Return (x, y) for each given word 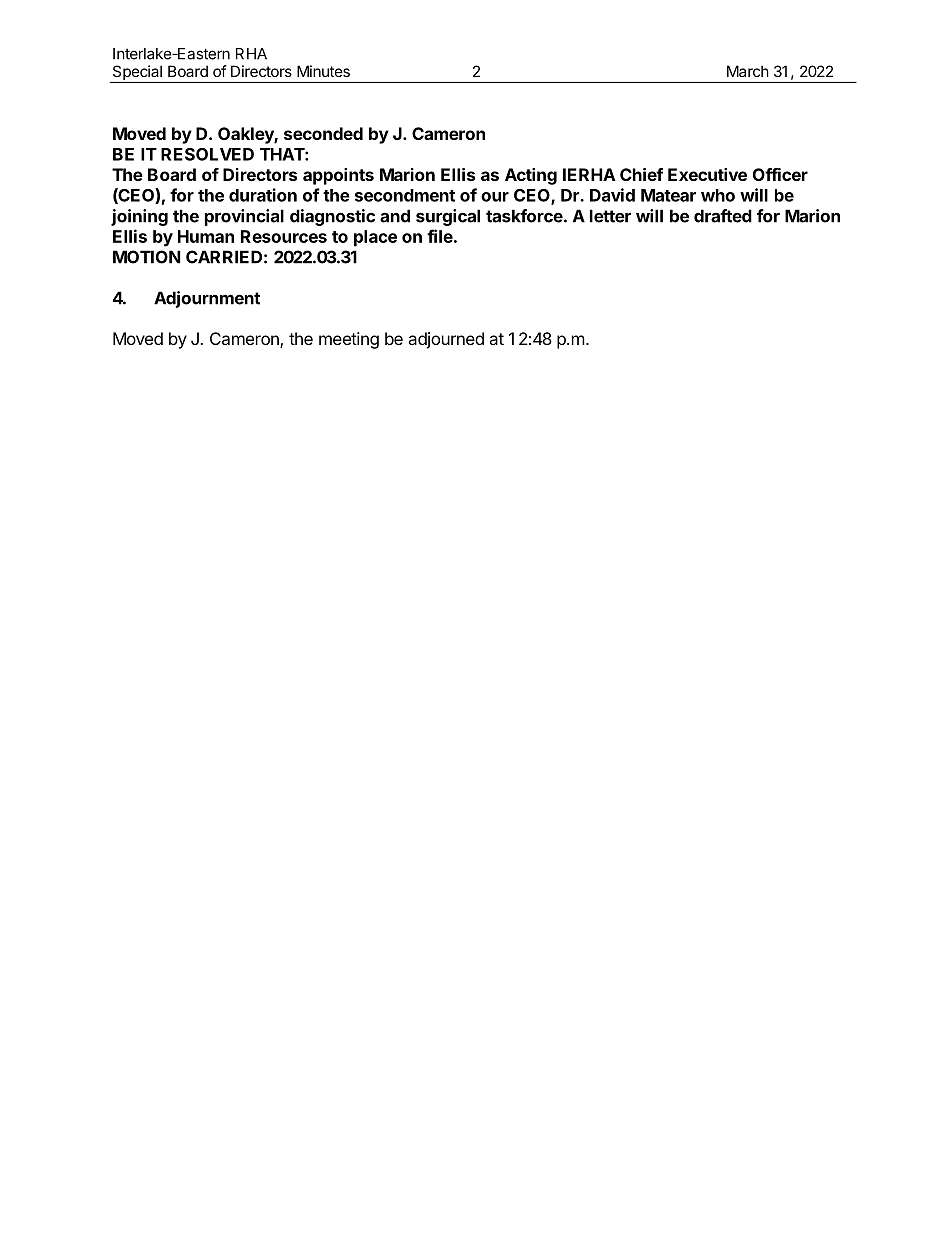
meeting (349, 340)
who (718, 195)
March (748, 71)
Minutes (323, 71)
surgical (448, 217)
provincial (244, 217)
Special (137, 74)
